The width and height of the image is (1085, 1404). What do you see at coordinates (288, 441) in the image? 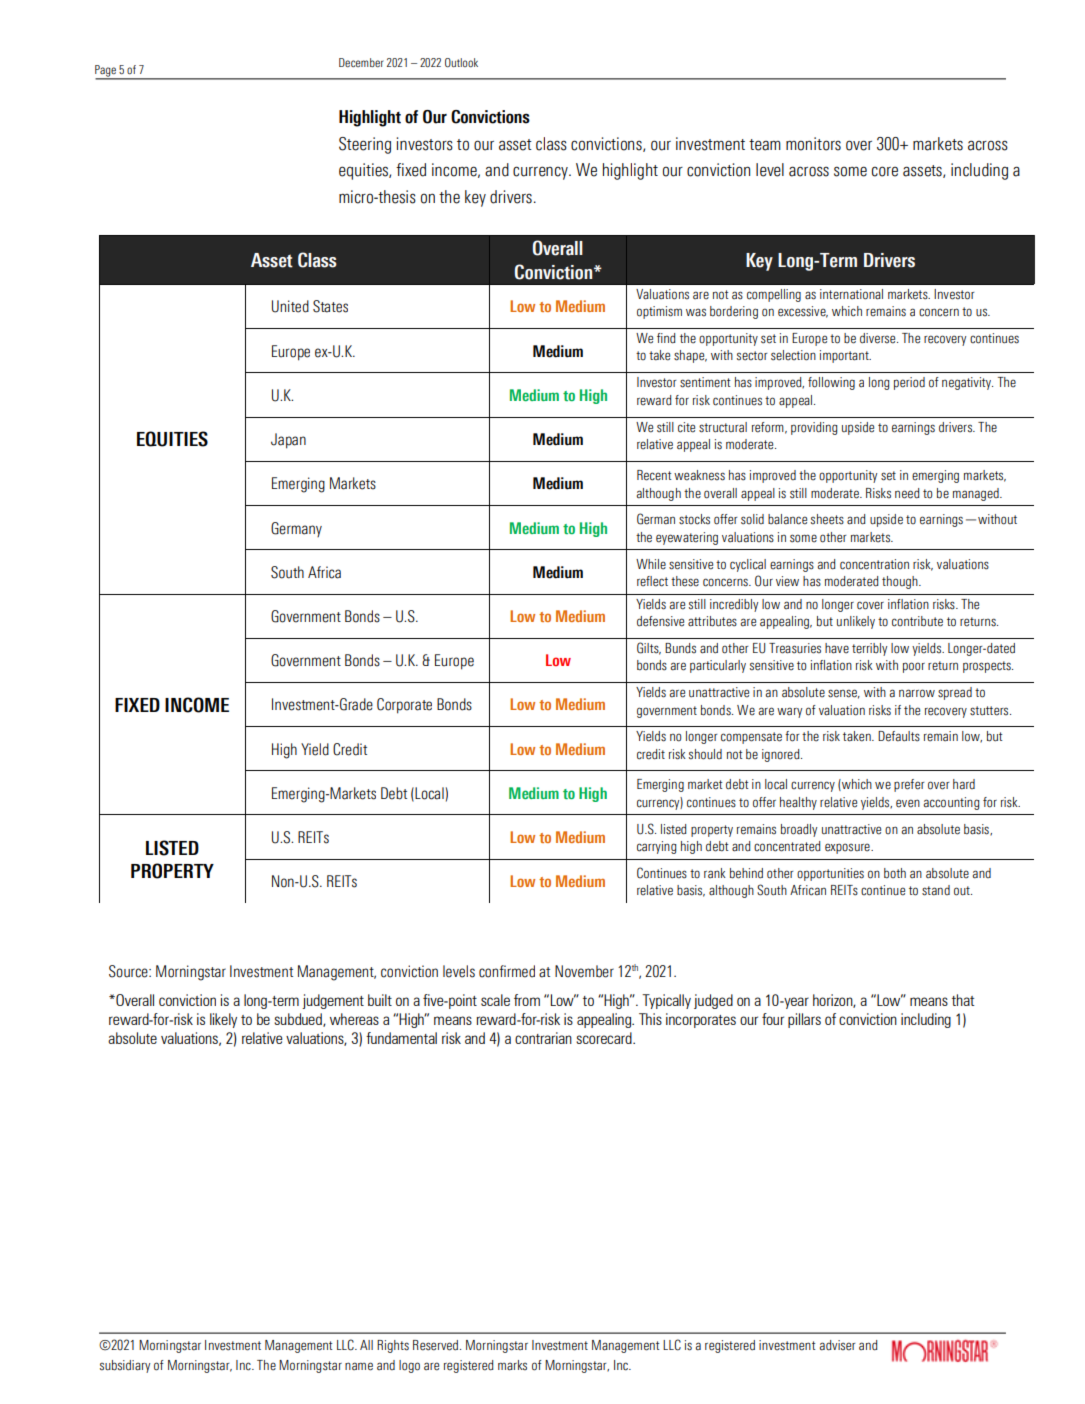
I see `Japan` at bounding box center [288, 441].
